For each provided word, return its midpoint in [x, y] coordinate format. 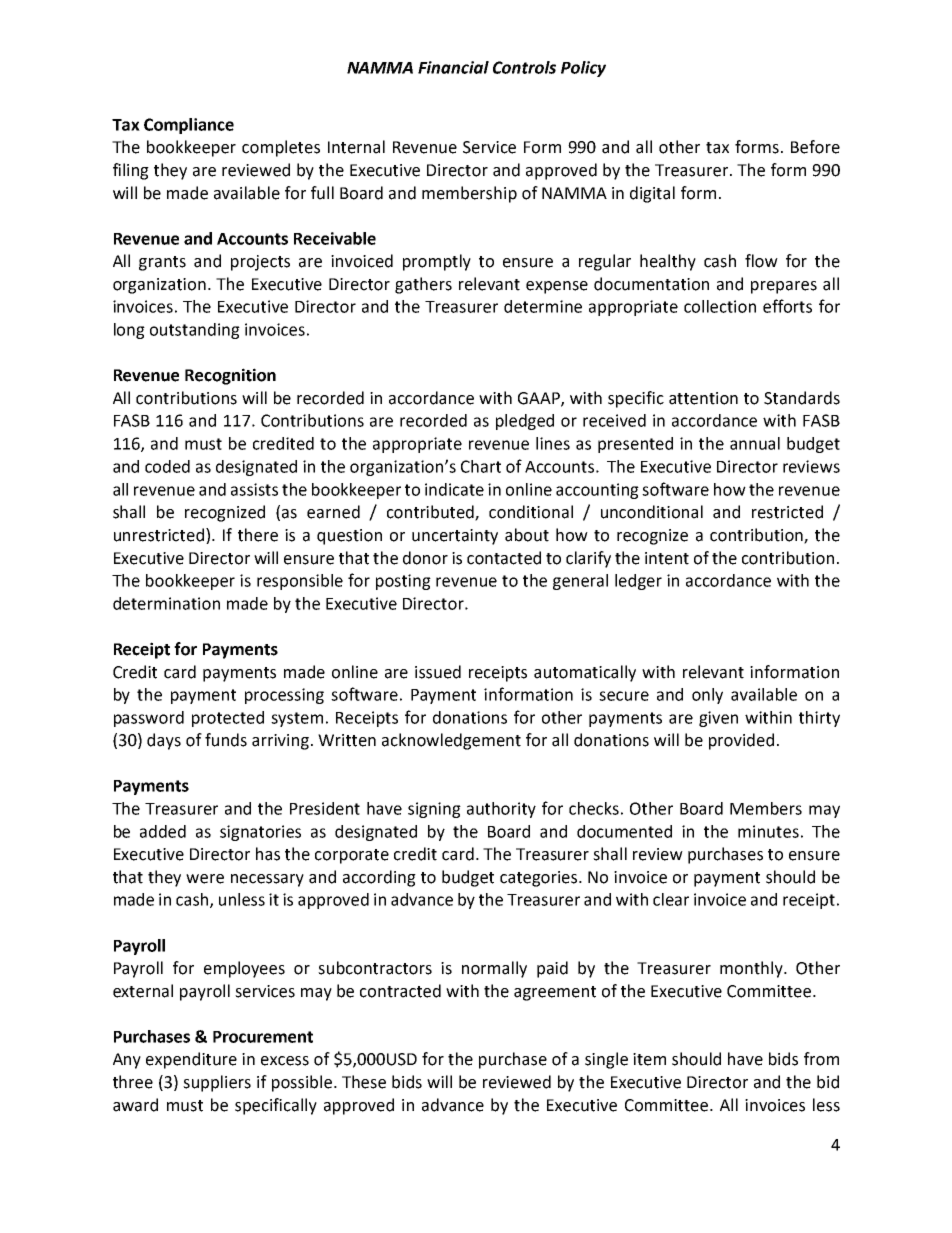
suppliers [217, 1083]
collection [720, 306]
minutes [768, 831]
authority [501, 810]
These [364, 1082]
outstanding [195, 331]
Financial [453, 67]
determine [543, 306]
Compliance [189, 126]
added [163, 831]
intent [667, 558]
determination [166, 603]
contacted [504, 558]
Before [815, 147]
